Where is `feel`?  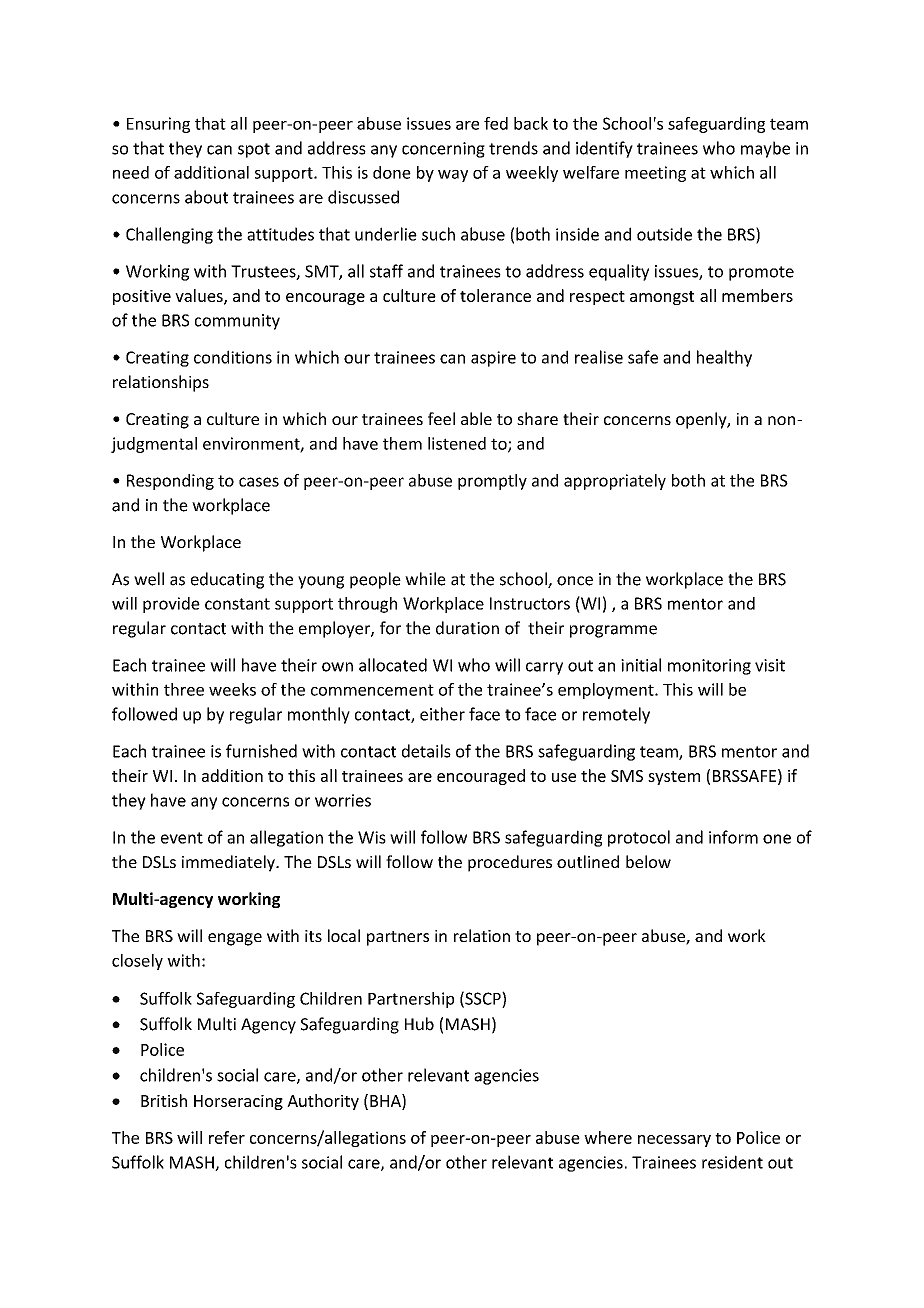
feel is located at coordinates (441, 418).
